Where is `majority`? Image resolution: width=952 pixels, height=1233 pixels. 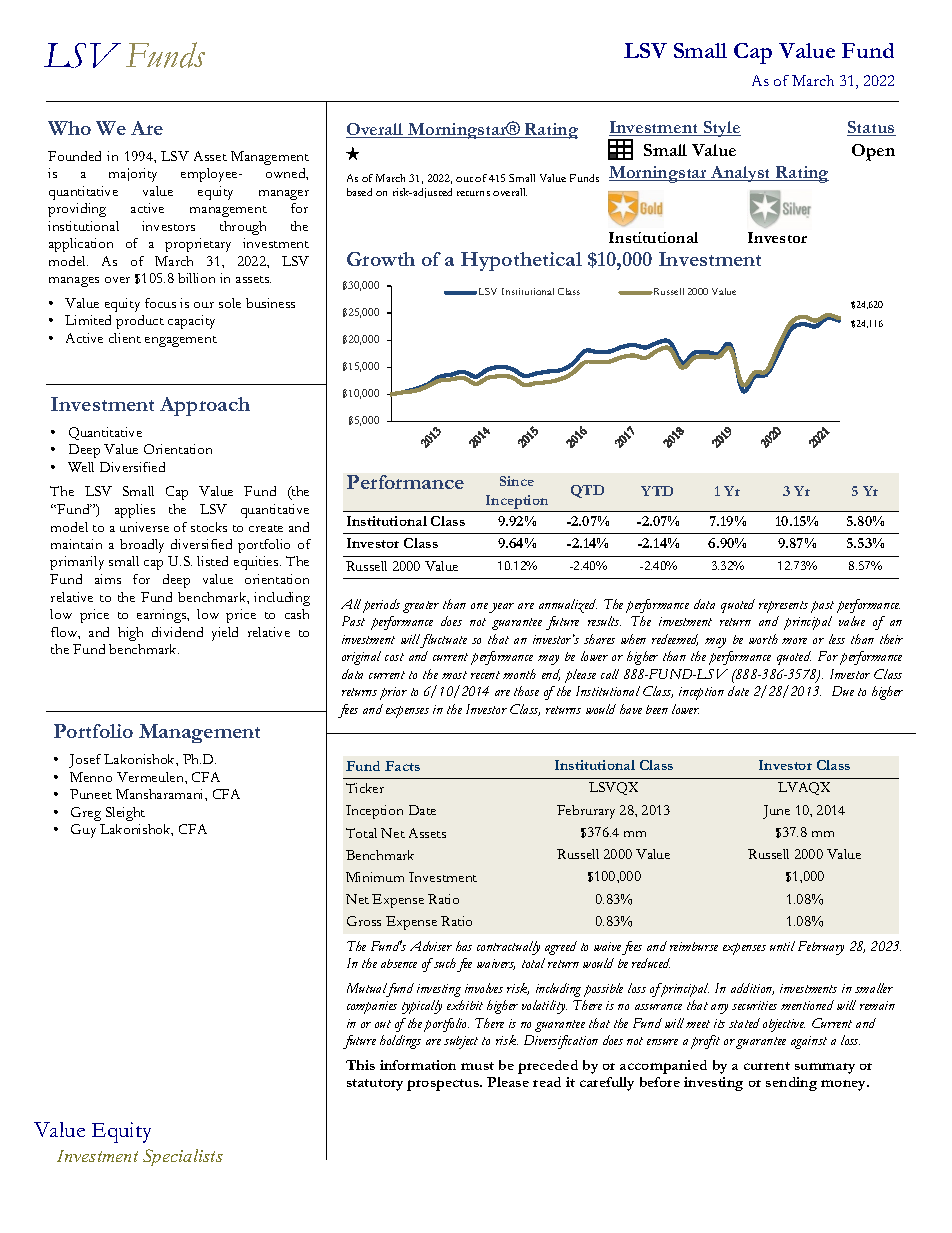
majority is located at coordinates (133, 175).
